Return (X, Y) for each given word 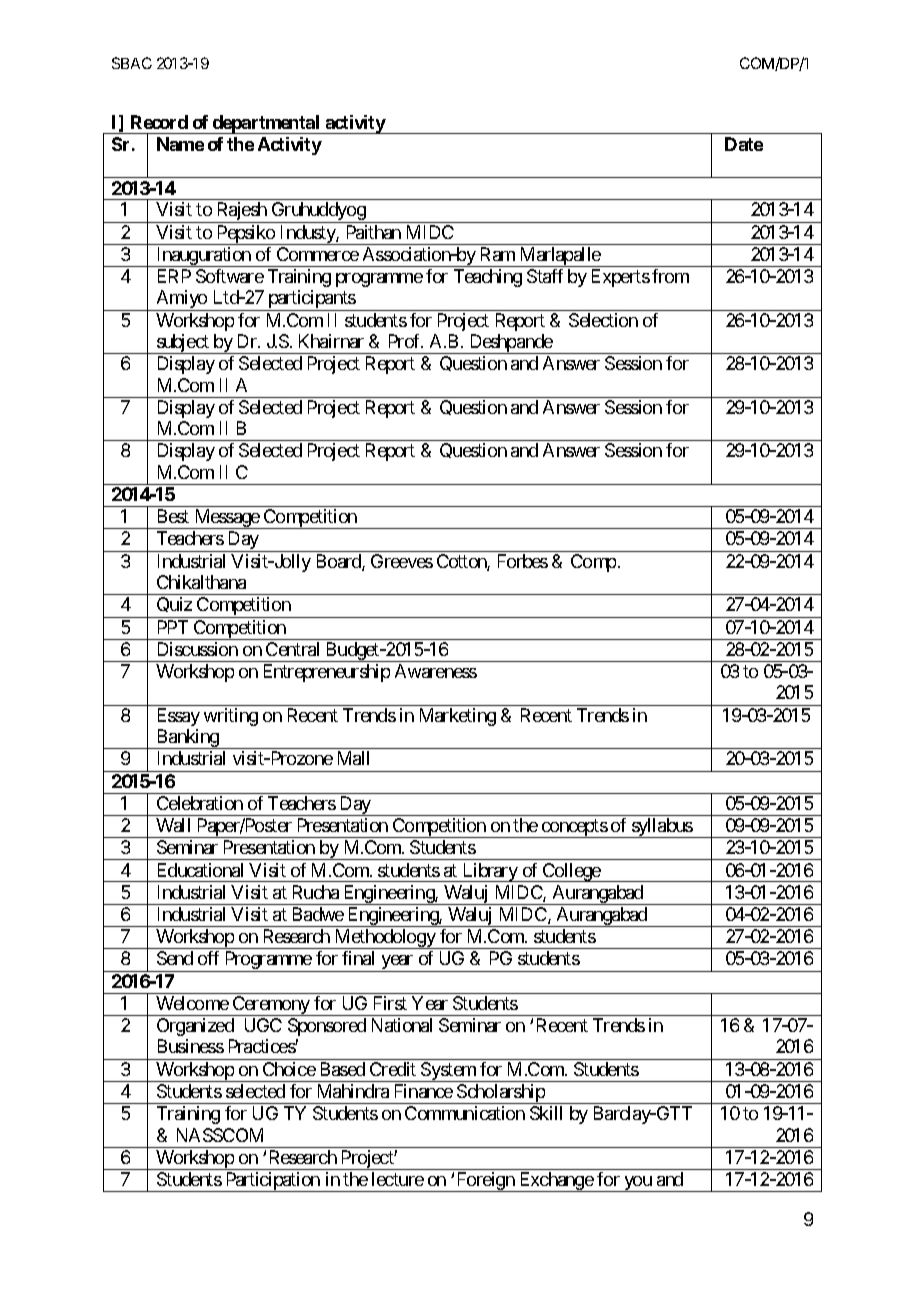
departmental (267, 124)
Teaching (488, 278)
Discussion (198, 649)
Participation (272, 1182)
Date (744, 144)
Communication (465, 1113)
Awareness (436, 671)
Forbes (523, 561)
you (638, 1184)
